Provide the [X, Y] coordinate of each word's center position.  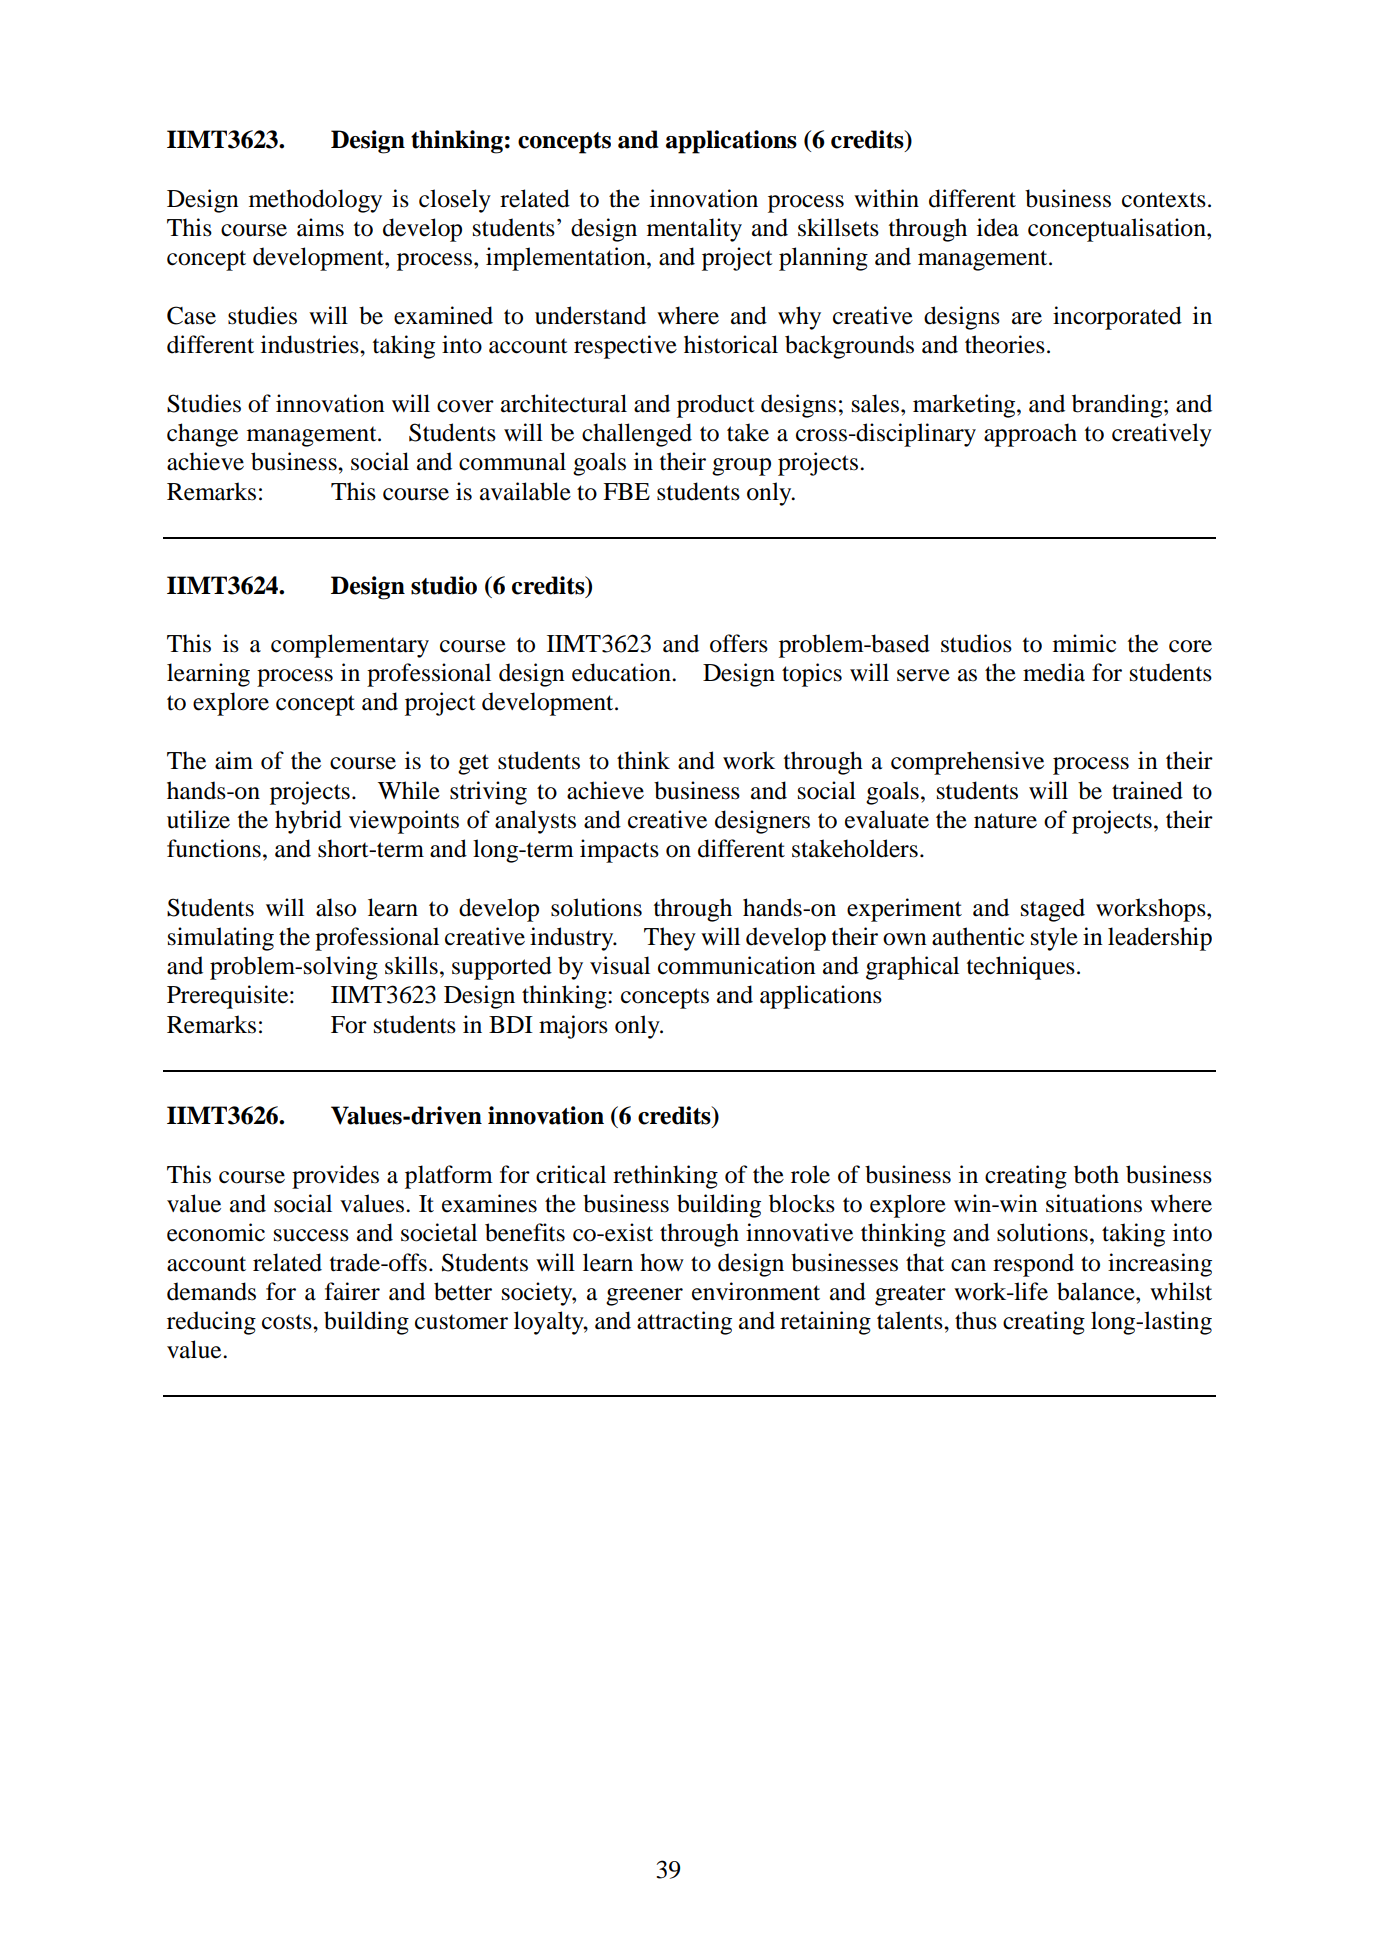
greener [644, 1297]
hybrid [308, 822]
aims [320, 227]
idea [998, 227]
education [622, 672]
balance [1097, 1291]
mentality [694, 230]
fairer [352, 1291]
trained [1147, 790]
